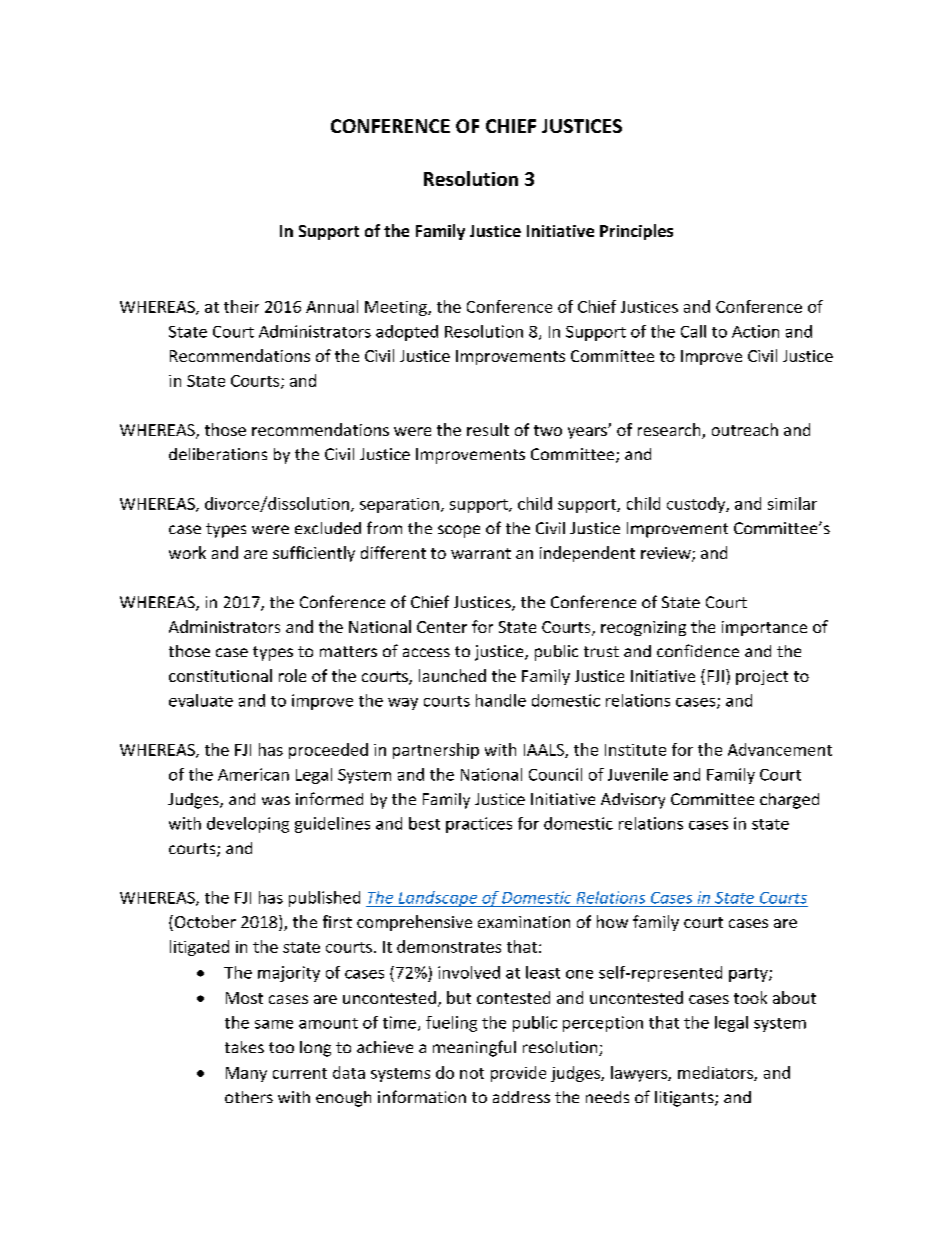 The image size is (952, 1233). What do you see at coordinates (241, 306) in the screenshot?
I see `their` at bounding box center [241, 306].
